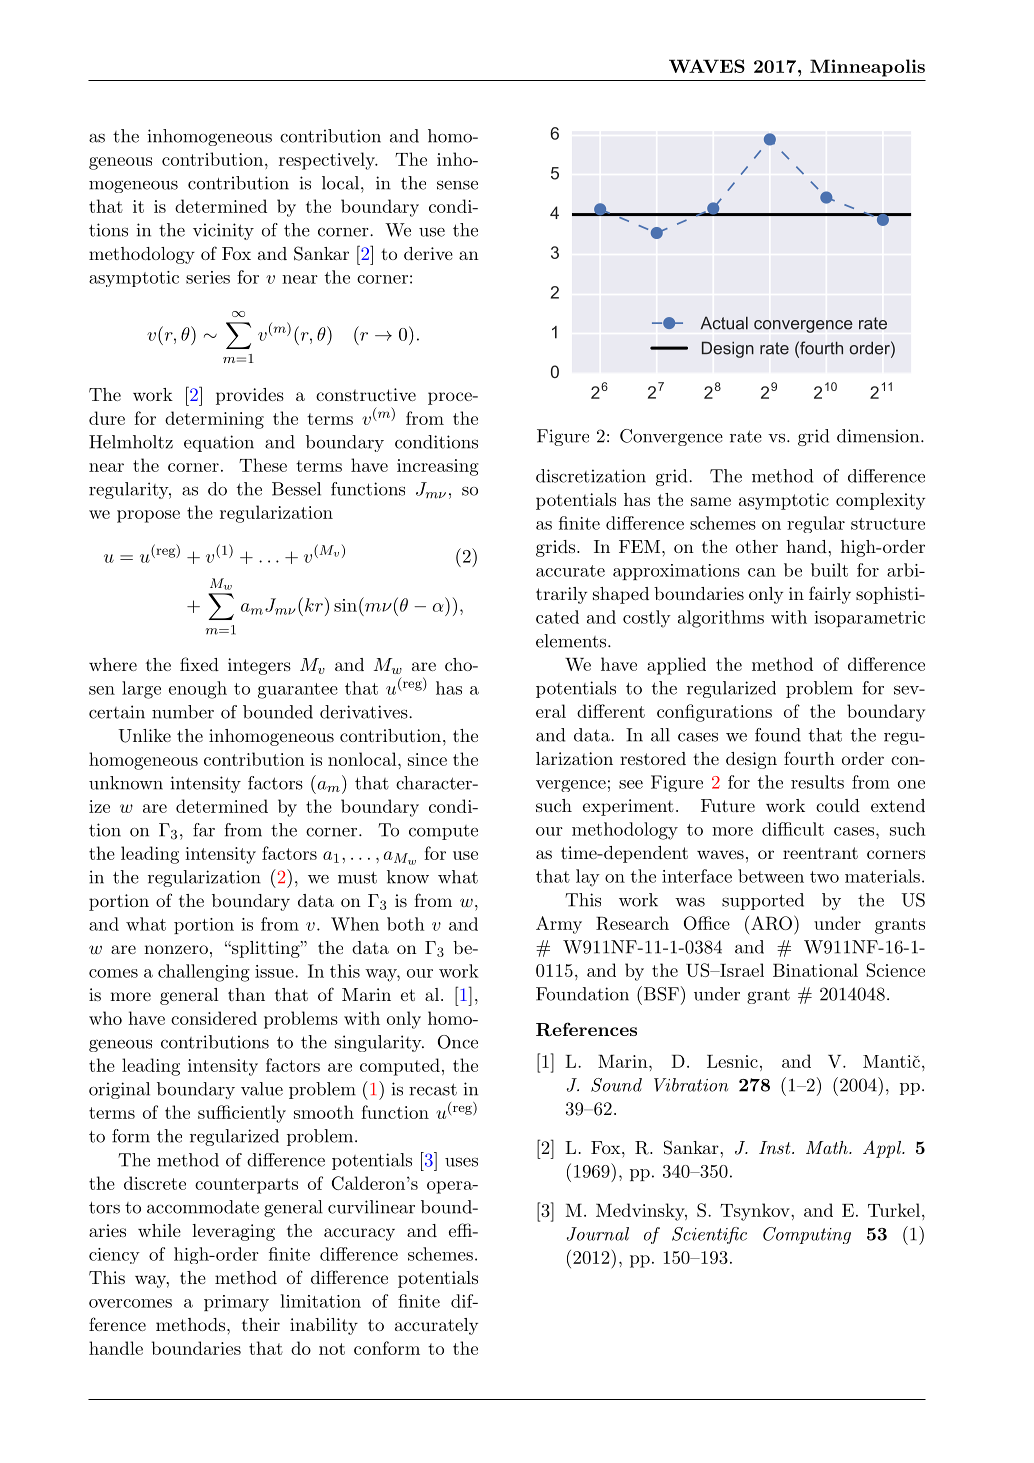 This screenshot has height=1463, width=1034. Describe the element at coordinates (214, 420) in the screenshot. I see `determining` at that location.
